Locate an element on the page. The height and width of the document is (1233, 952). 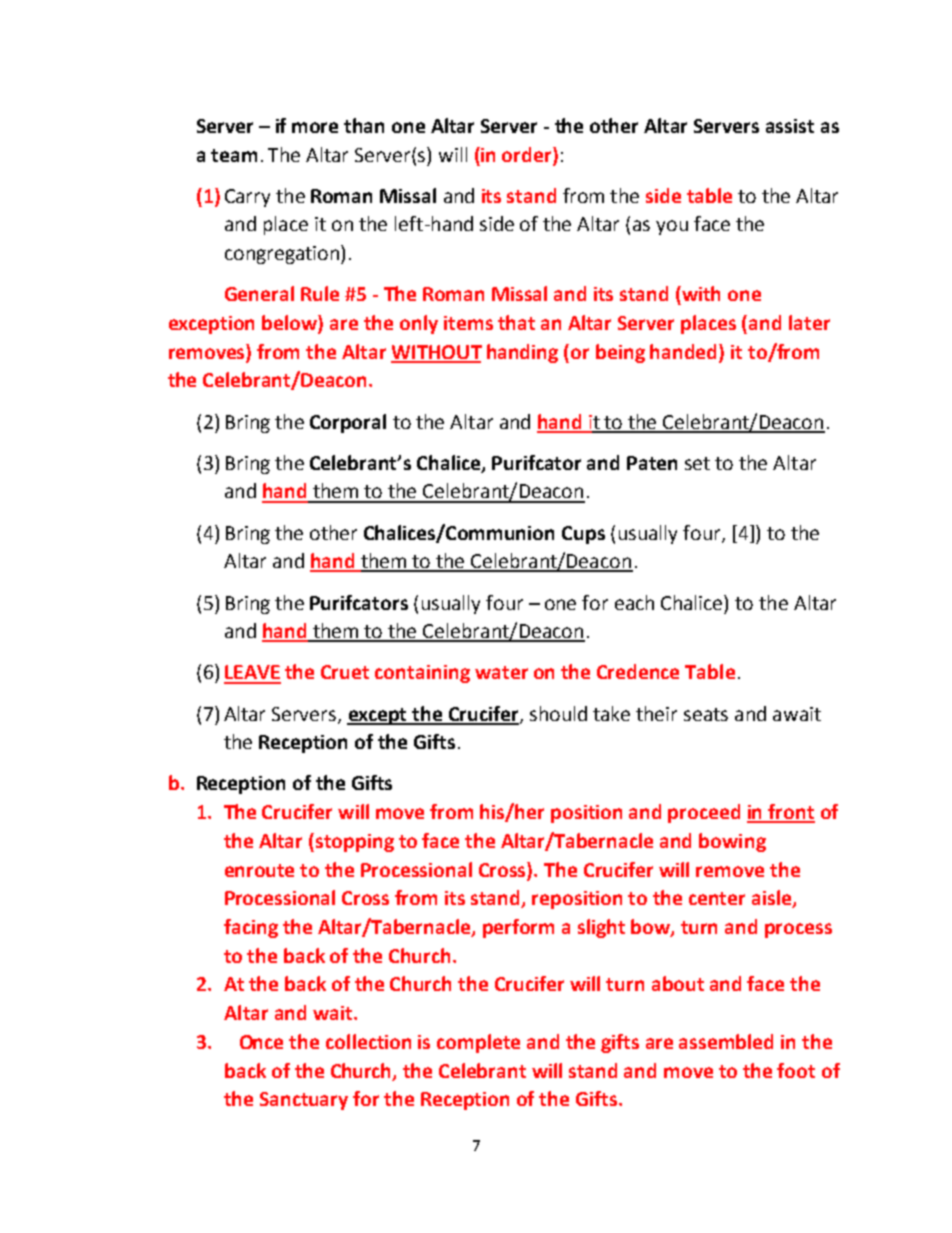
more is located at coordinates (315, 127).
